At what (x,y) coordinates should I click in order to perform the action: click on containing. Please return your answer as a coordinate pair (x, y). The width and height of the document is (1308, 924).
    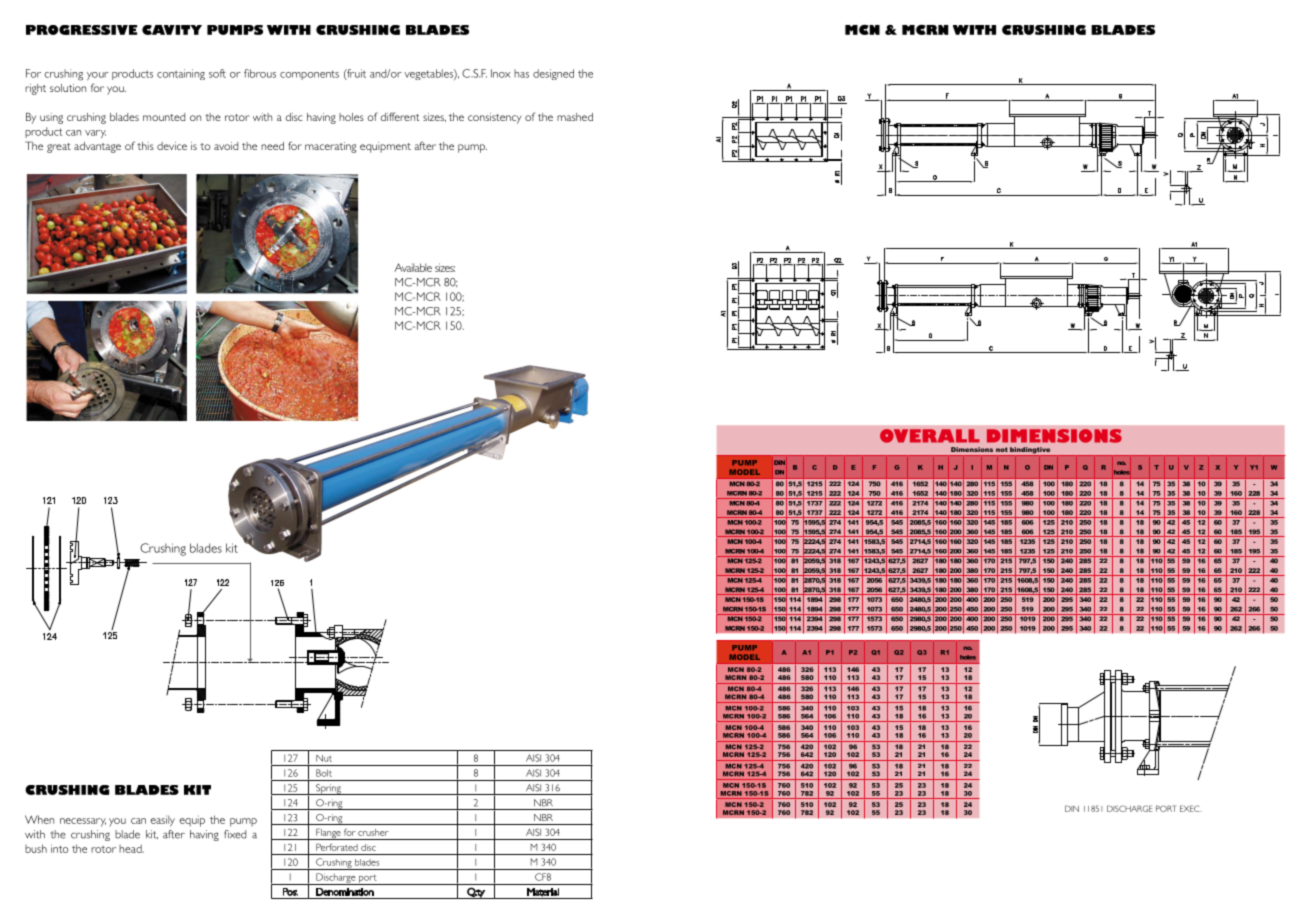
    Looking at the image, I should click on (181, 74).
